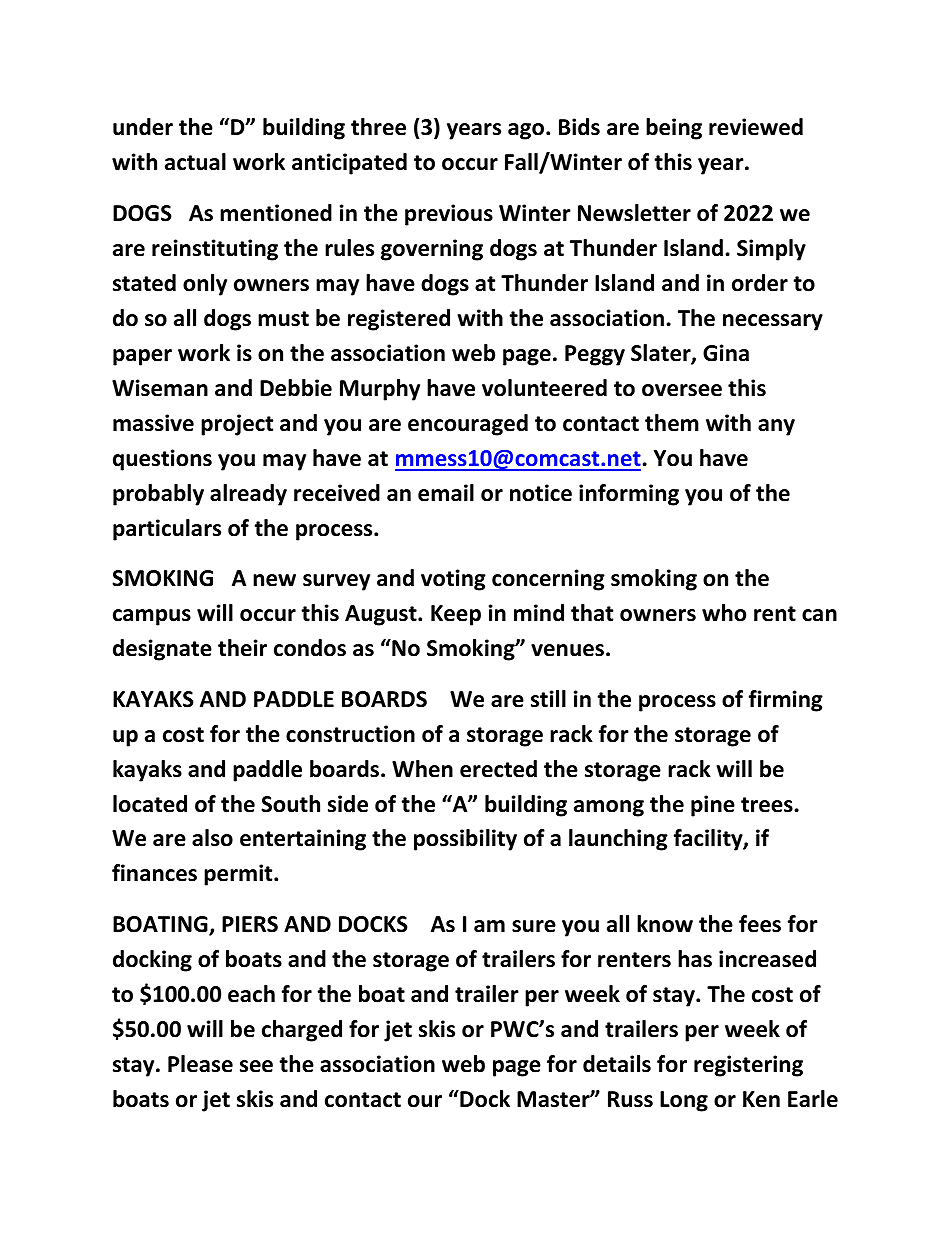 The width and height of the screenshot is (952, 1233). Describe the element at coordinates (200, 1064) in the screenshot. I see `Please` at that location.
